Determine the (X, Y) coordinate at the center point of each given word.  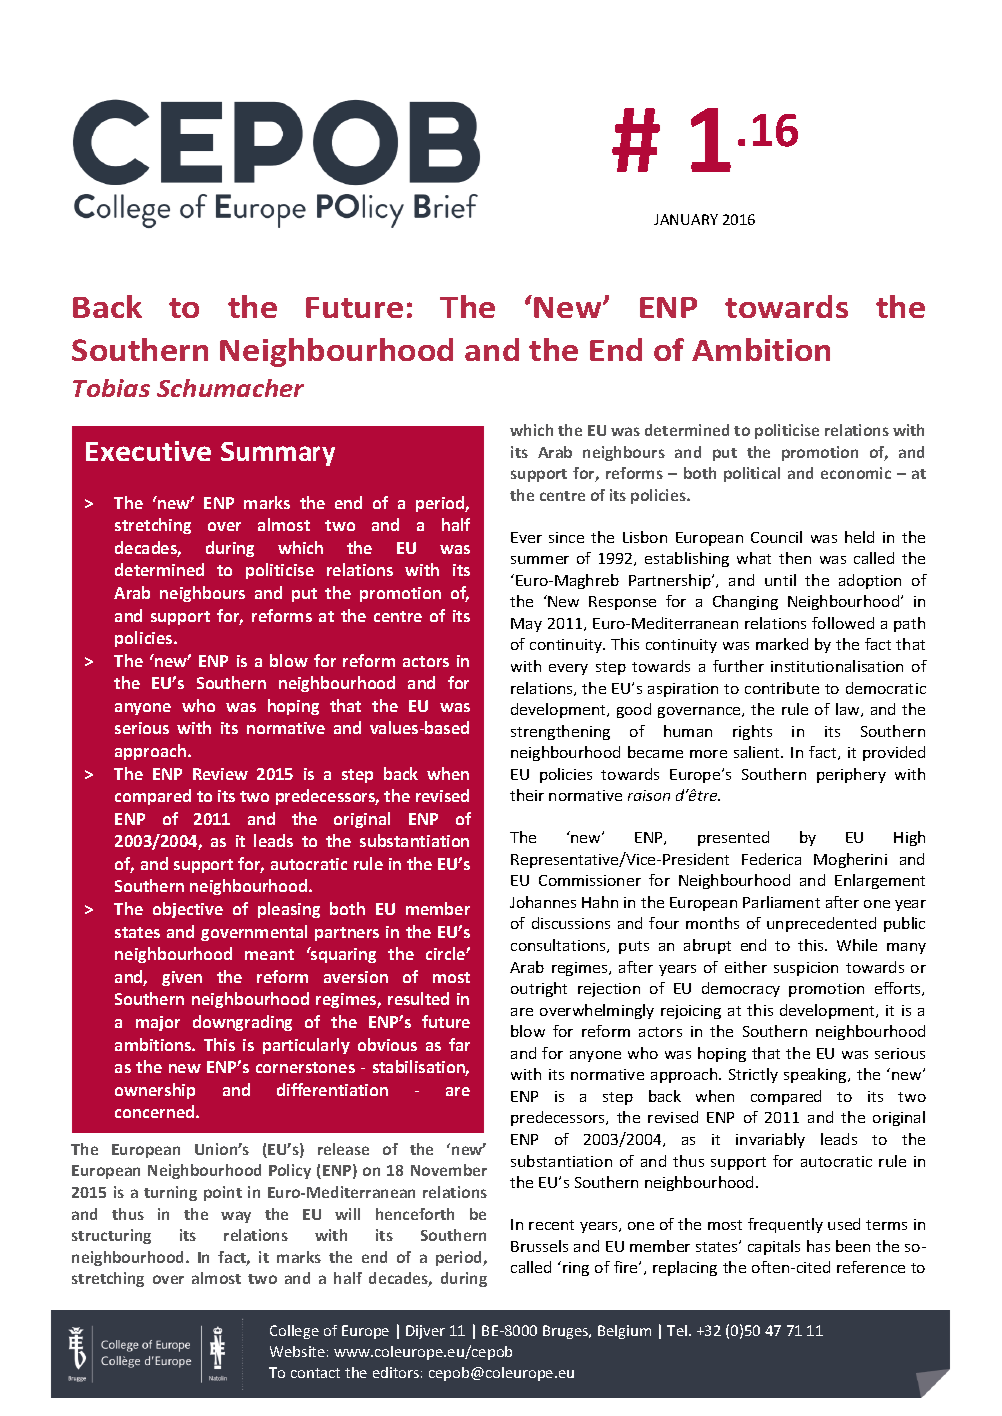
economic (856, 473)
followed (843, 623)
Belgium (624, 1332)
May (526, 625)
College (294, 1332)
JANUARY (686, 219)
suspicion (806, 969)
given (182, 978)
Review (220, 774)
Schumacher (230, 388)
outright (539, 989)
